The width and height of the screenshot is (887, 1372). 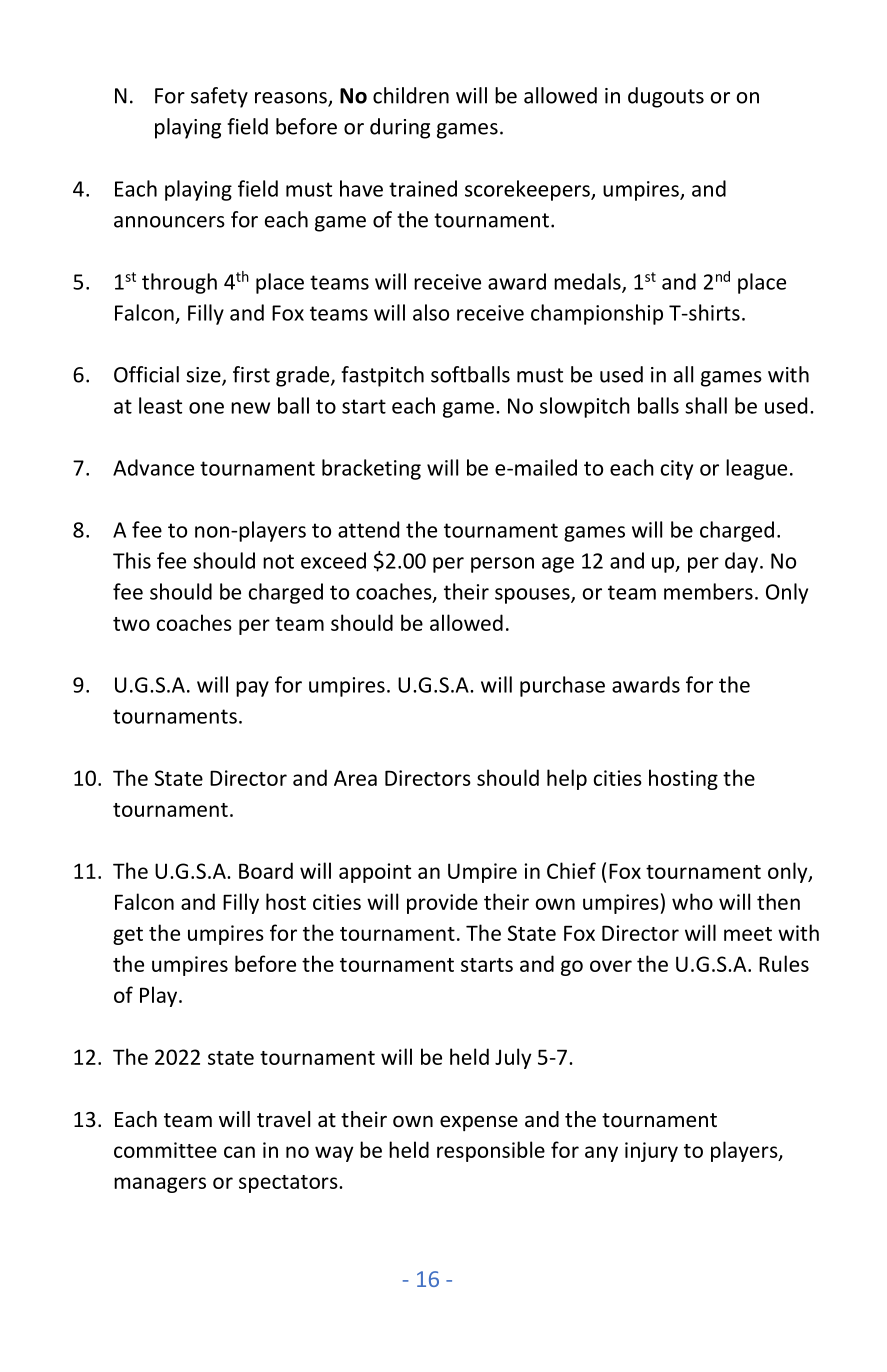 I want to click on spouses, so click(x=533, y=596).
